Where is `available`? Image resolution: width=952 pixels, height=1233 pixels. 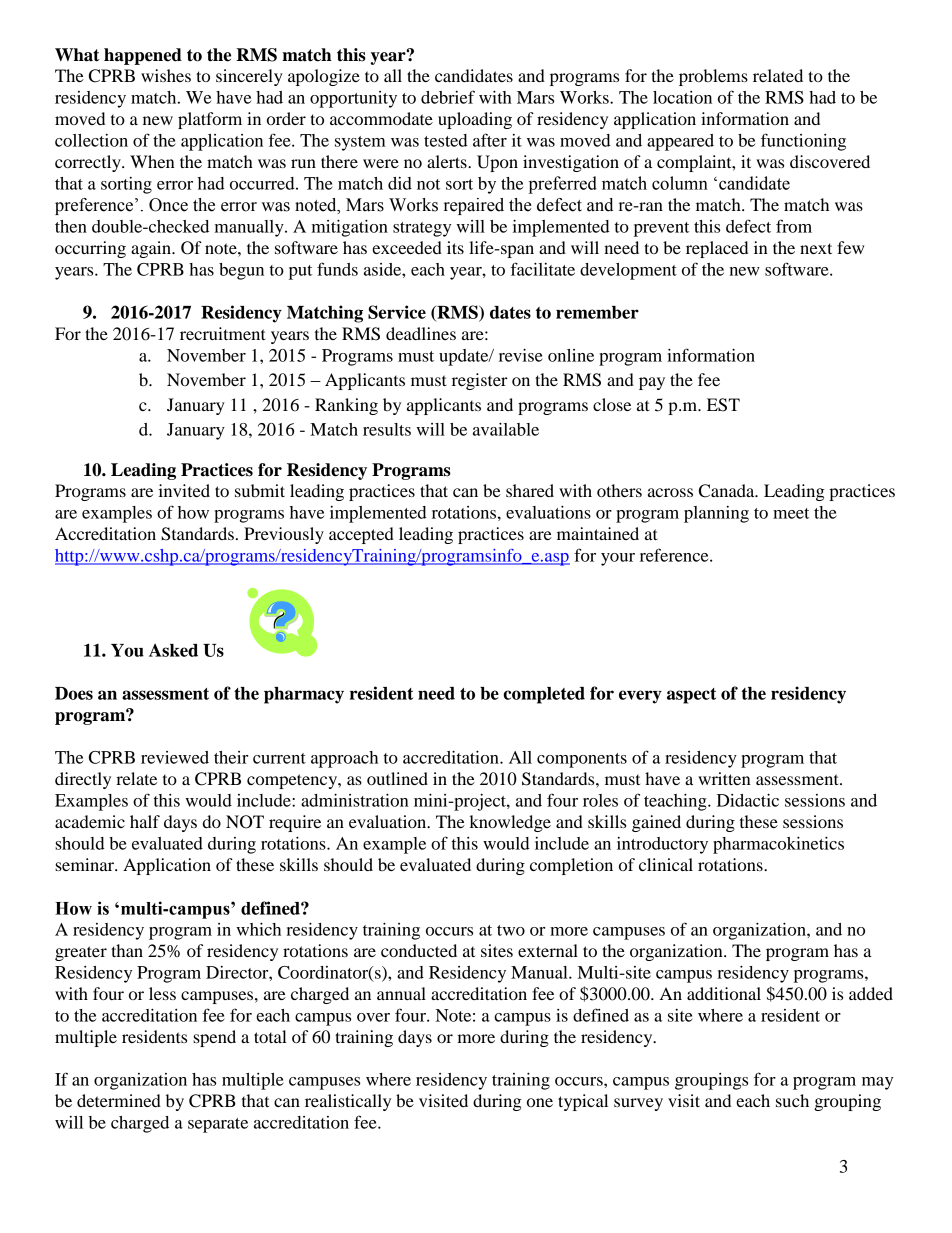
available is located at coordinates (506, 429).
